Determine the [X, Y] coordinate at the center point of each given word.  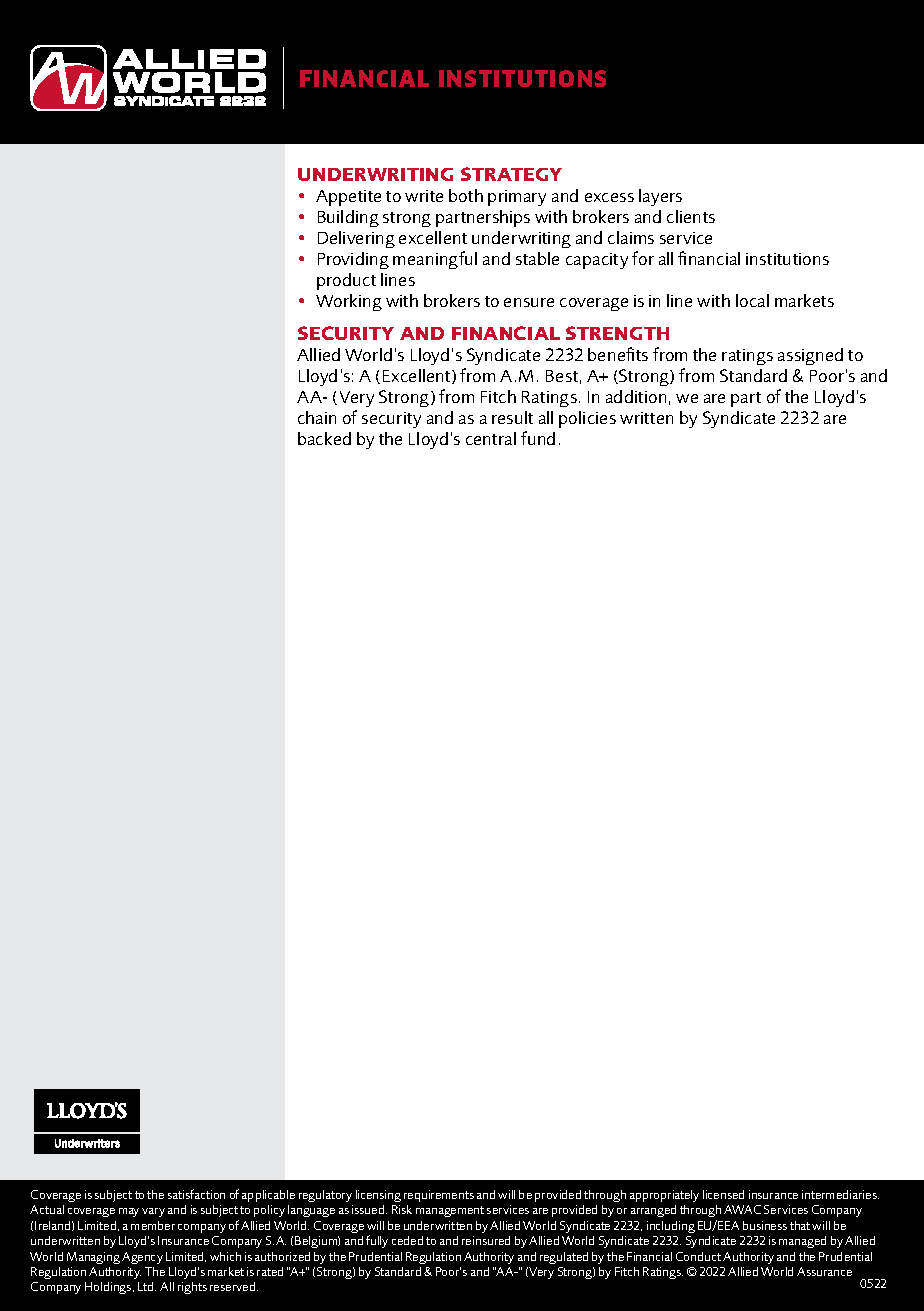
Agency [142, 1258]
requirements [439, 1196]
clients [691, 216]
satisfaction [196, 1194]
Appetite [348, 198]
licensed [723, 1194]
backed [324, 438]
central [491, 438]
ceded [407, 1240]
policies [587, 419]
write [424, 196]
